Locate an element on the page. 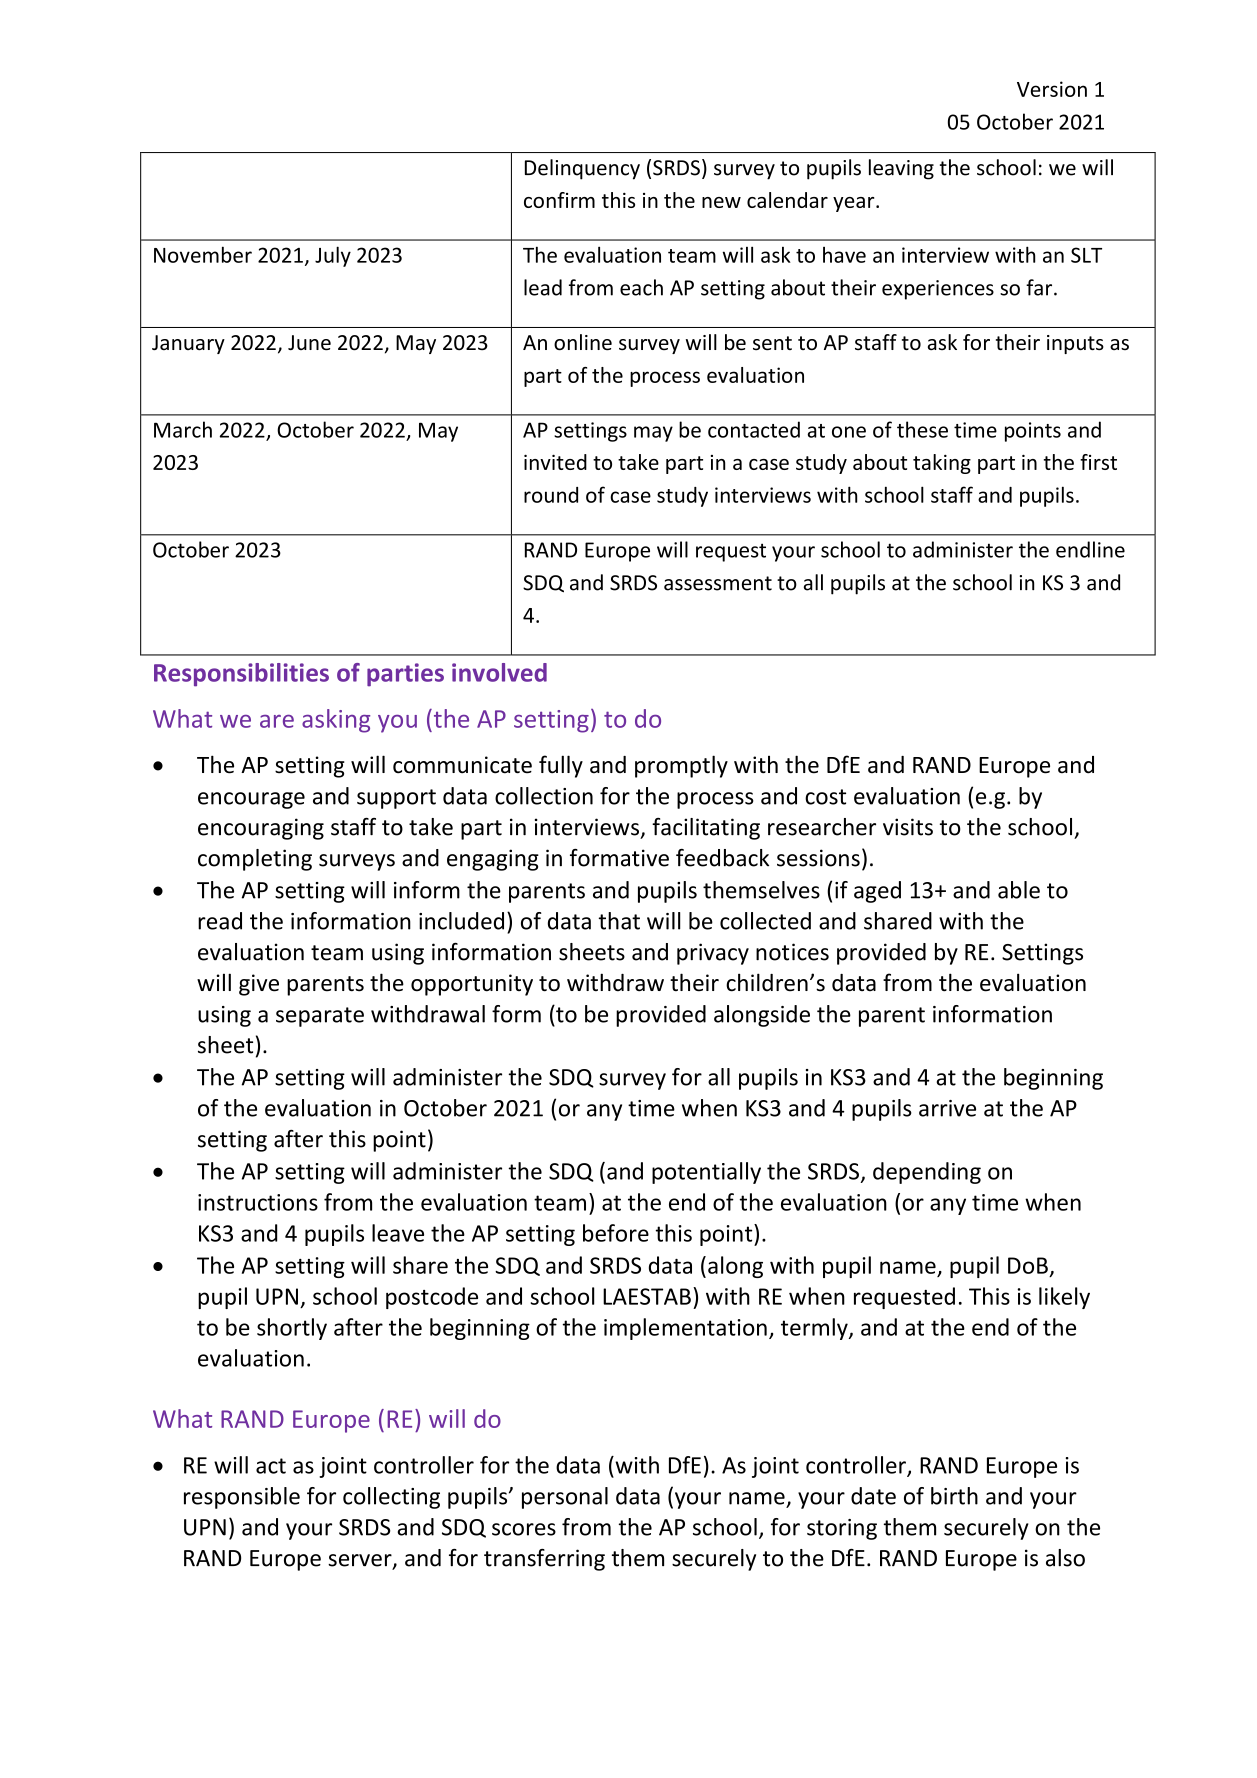 This document has height=1778, width=1257. facilitating is located at coordinates (706, 829).
